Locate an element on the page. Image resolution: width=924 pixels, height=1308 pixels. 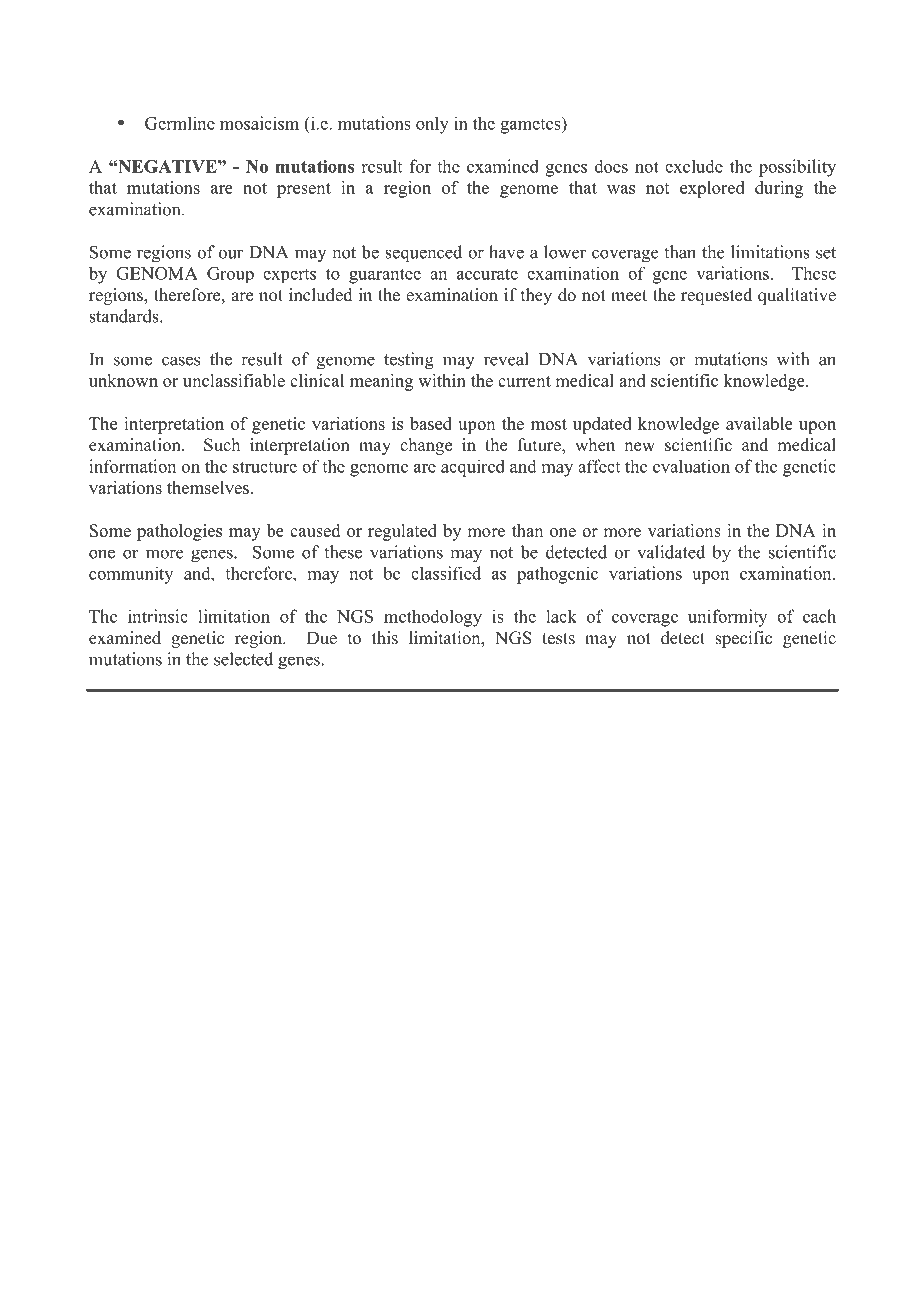
have is located at coordinates (506, 252).
